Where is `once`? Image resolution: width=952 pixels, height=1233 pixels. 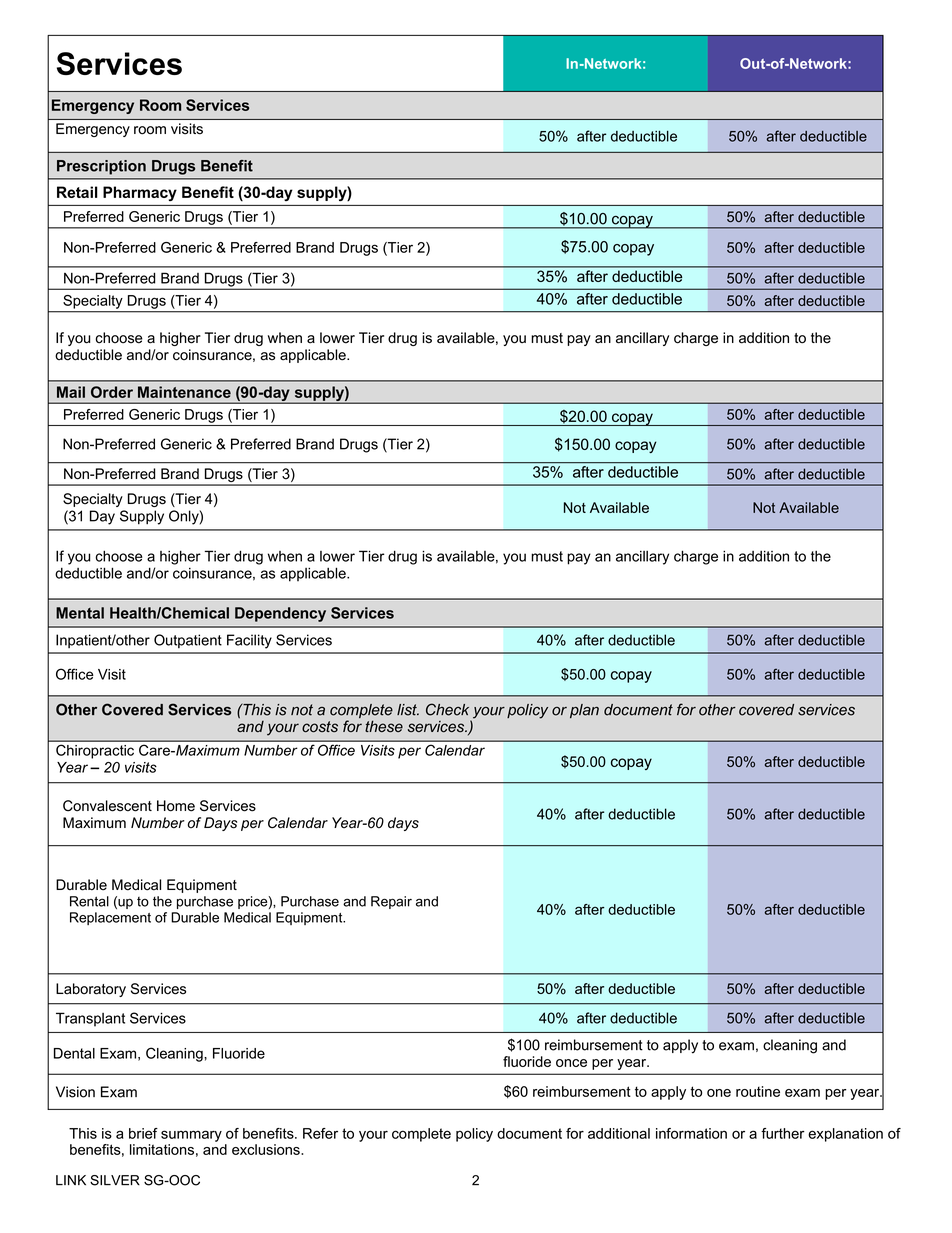 once is located at coordinates (571, 1063).
